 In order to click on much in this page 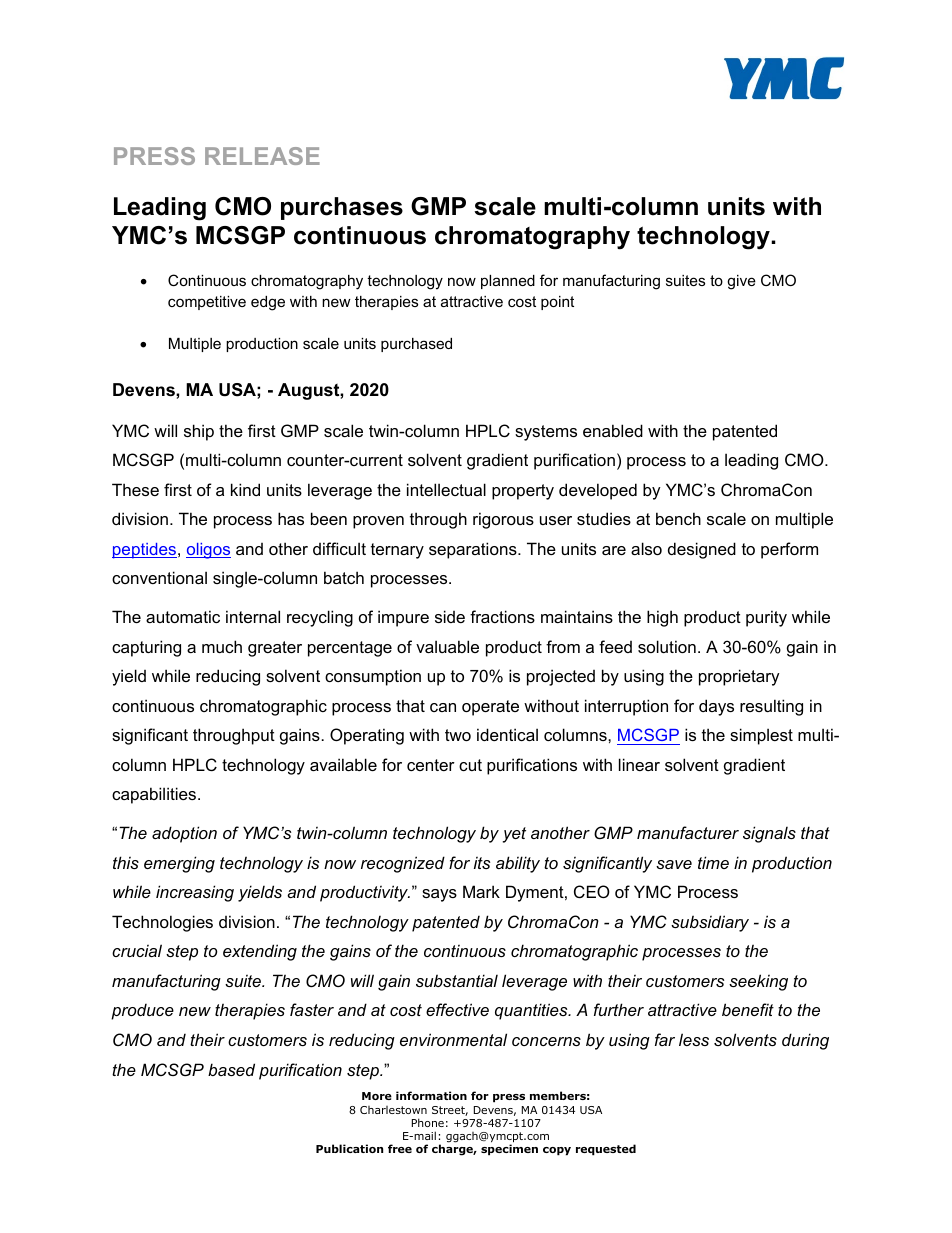, I will do `click(222, 646)`.
